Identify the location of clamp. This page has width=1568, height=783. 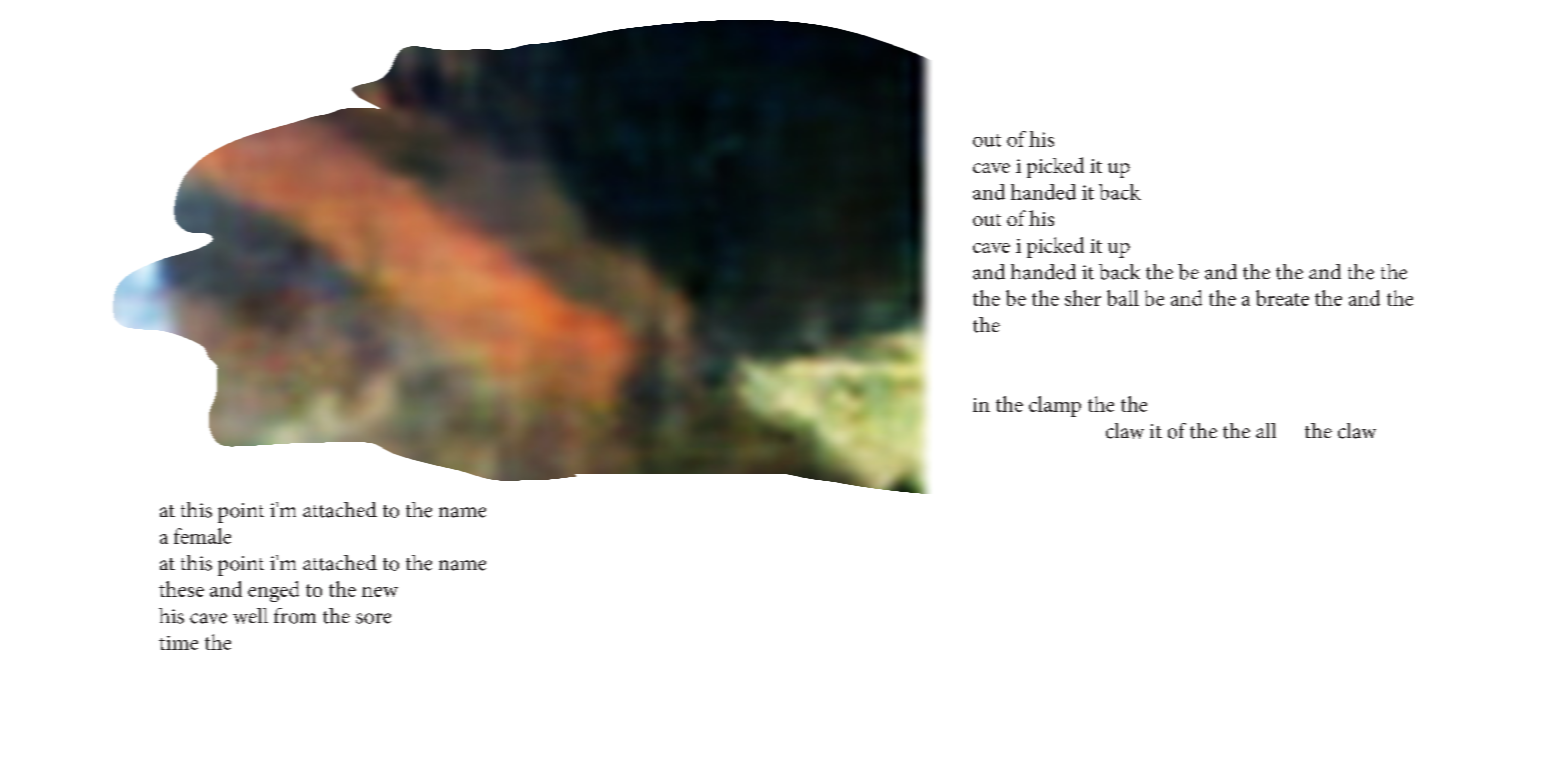
(1055, 406).
